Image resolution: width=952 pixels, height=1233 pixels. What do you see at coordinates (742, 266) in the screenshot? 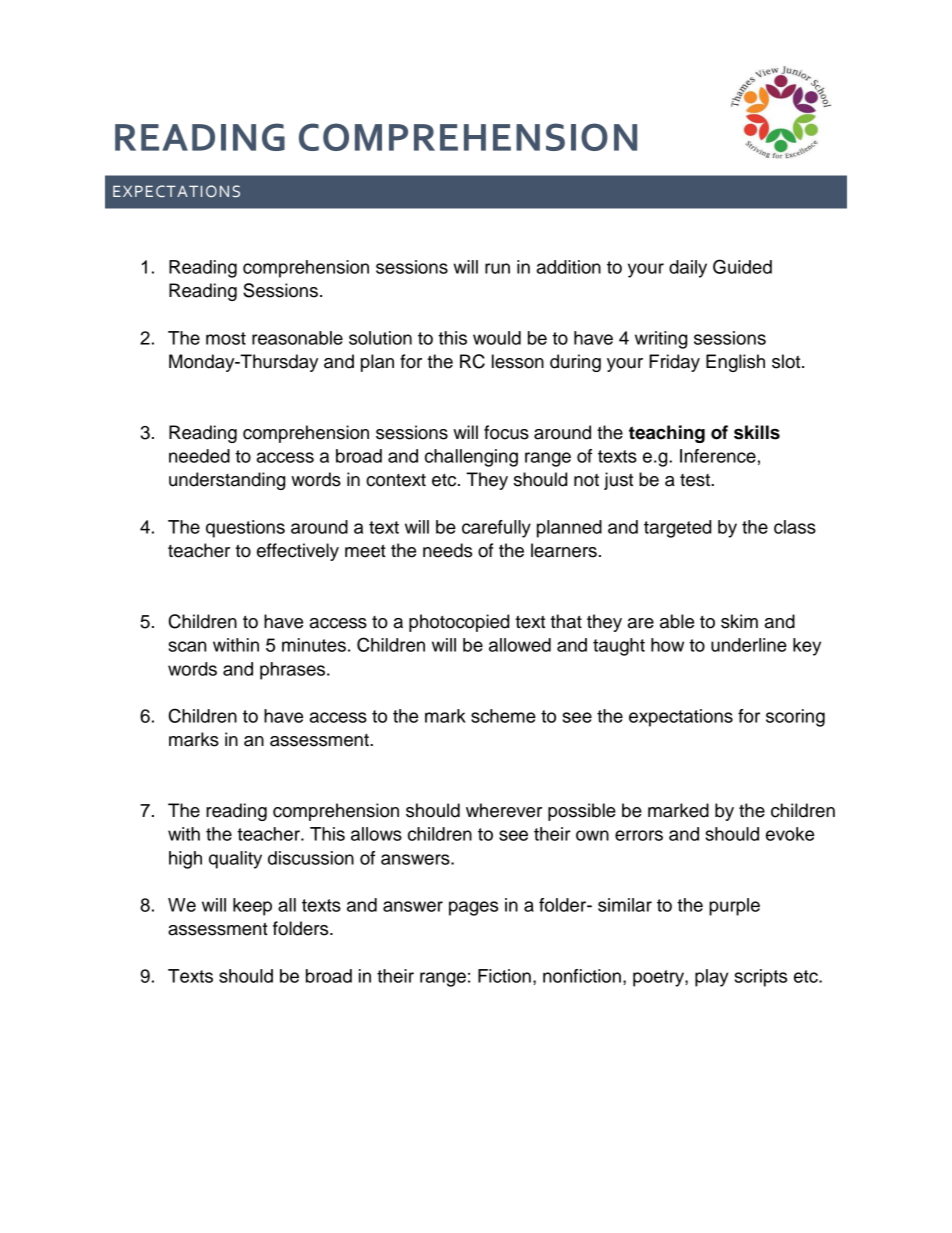
I see `Guided` at bounding box center [742, 266].
